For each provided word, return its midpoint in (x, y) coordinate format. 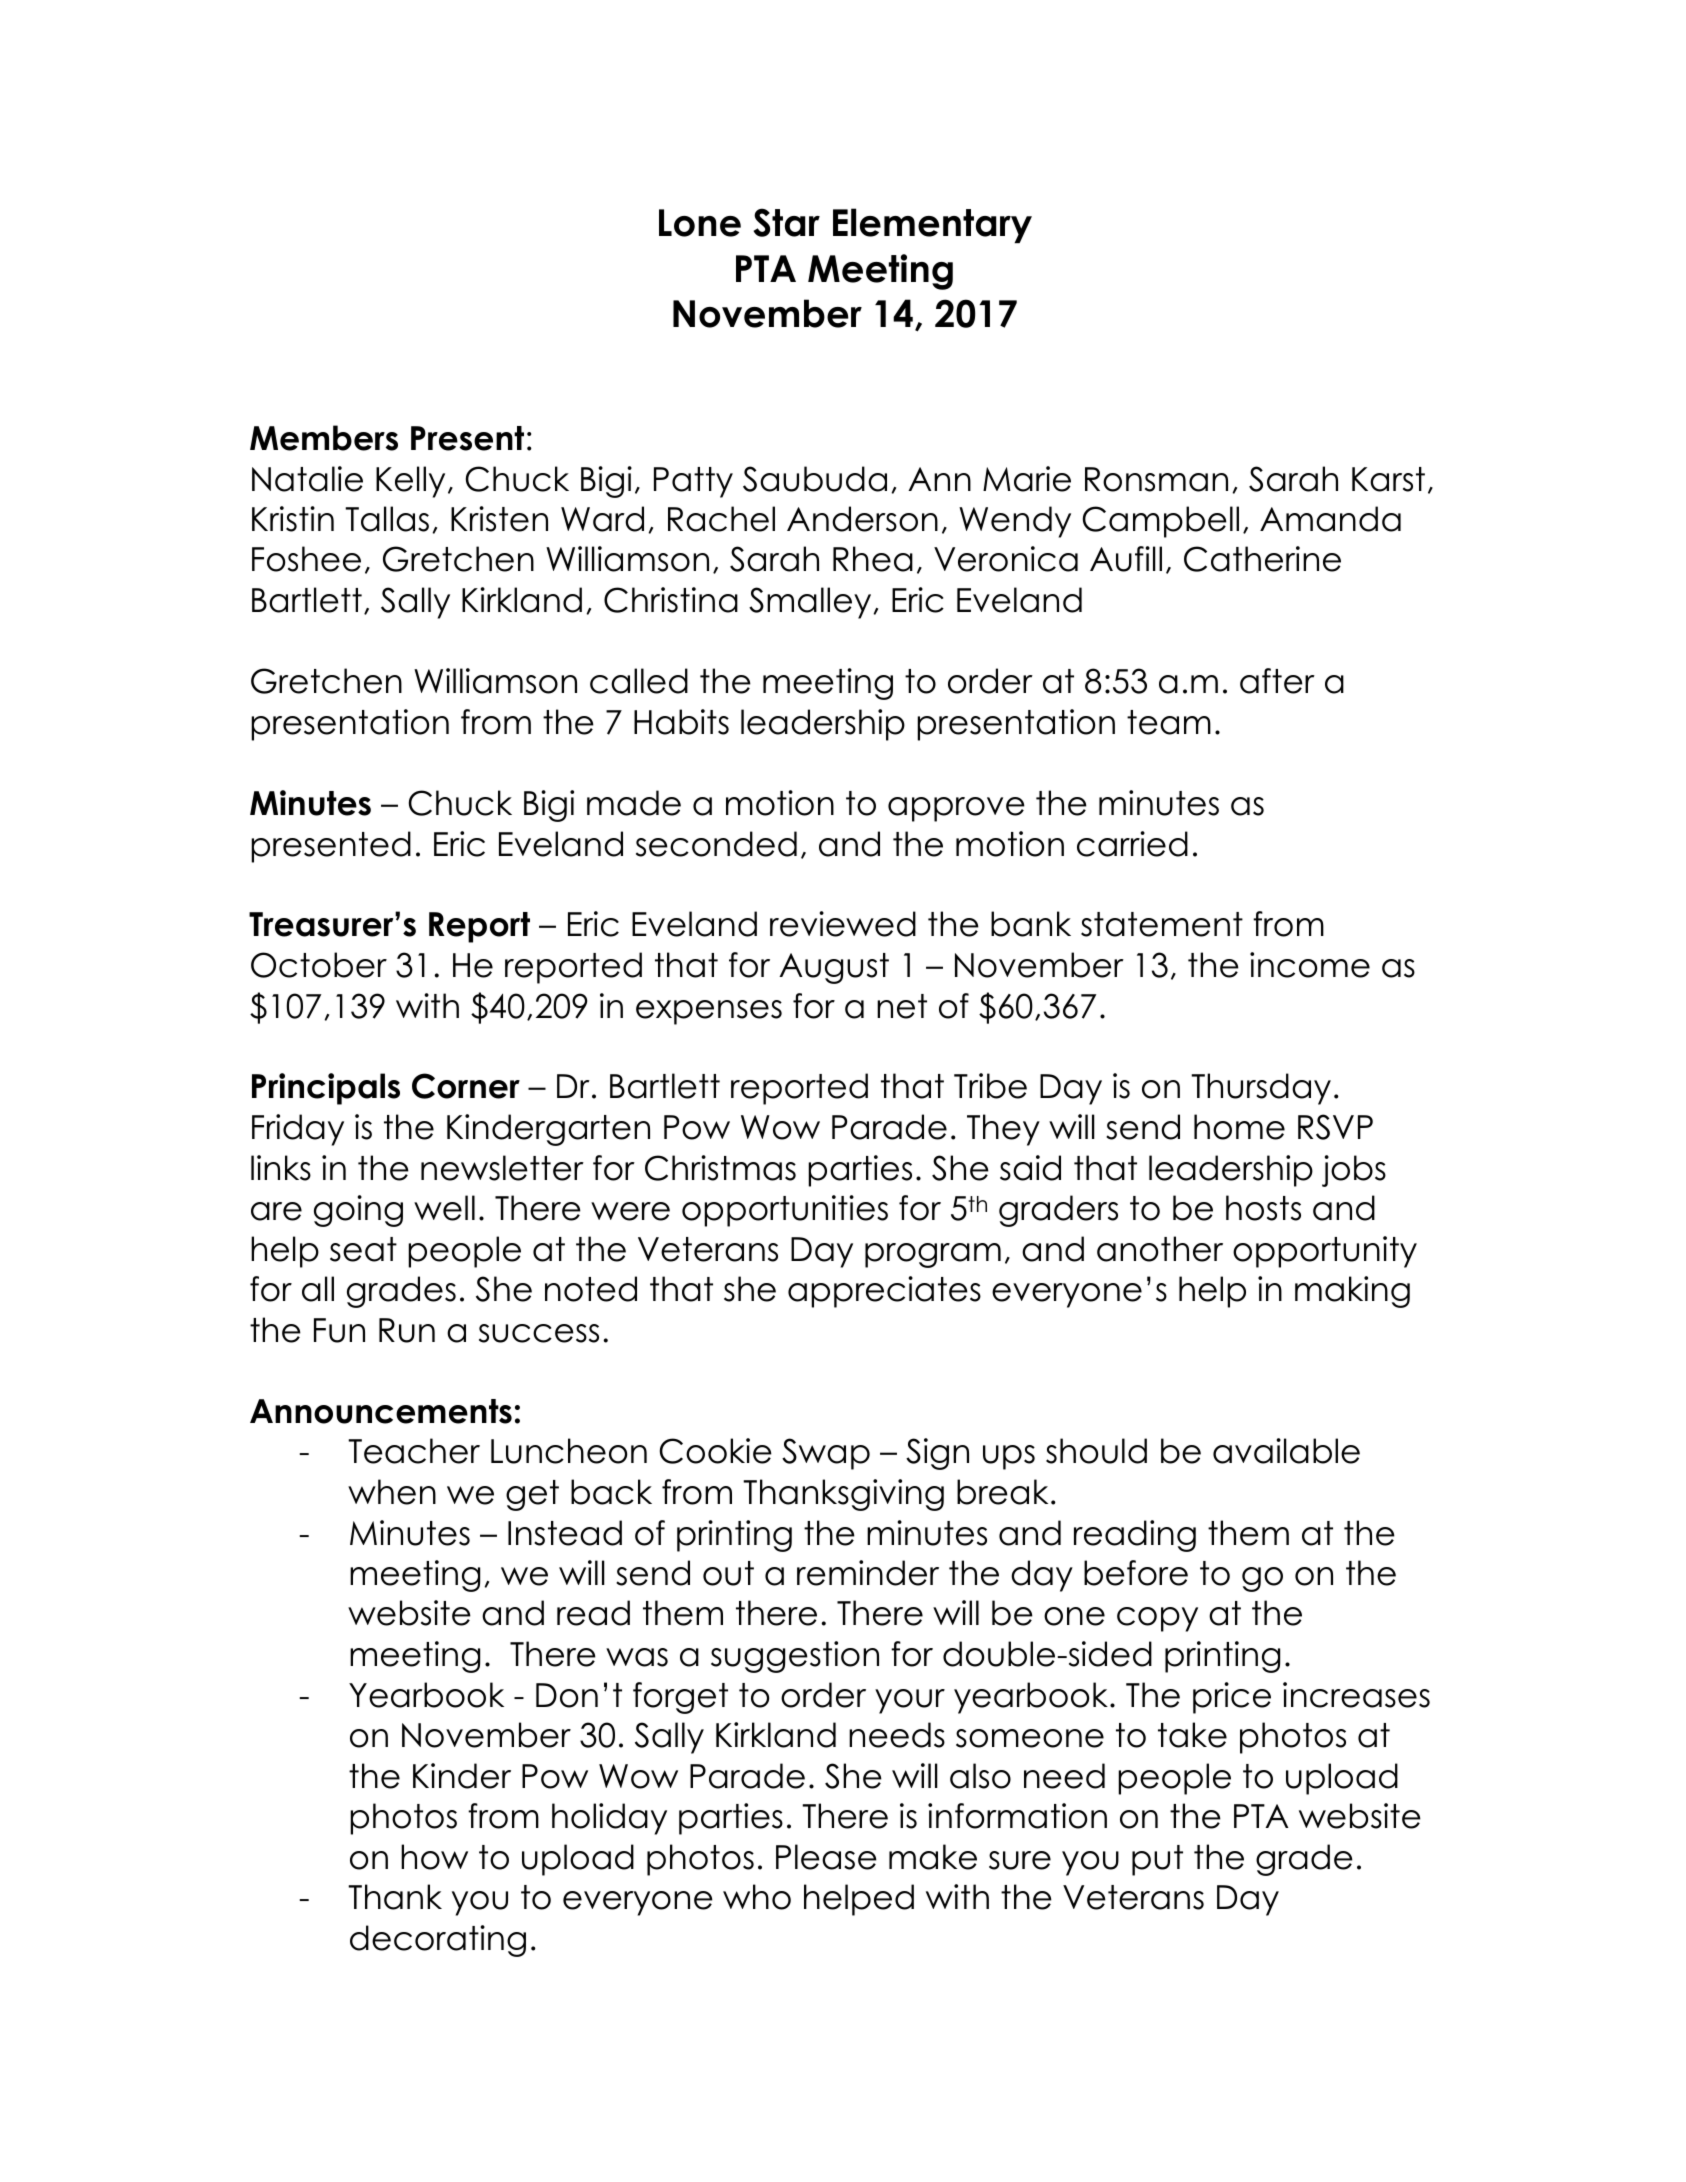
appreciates (884, 1292)
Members (324, 438)
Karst (1388, 479)
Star (786, 222)
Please (826, 1857)
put (1157, 1860)
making (1352, 1292)
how (434, 1857)
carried (1132, 844)
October (319, 965)
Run (407, 1330)
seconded (716, 844)
